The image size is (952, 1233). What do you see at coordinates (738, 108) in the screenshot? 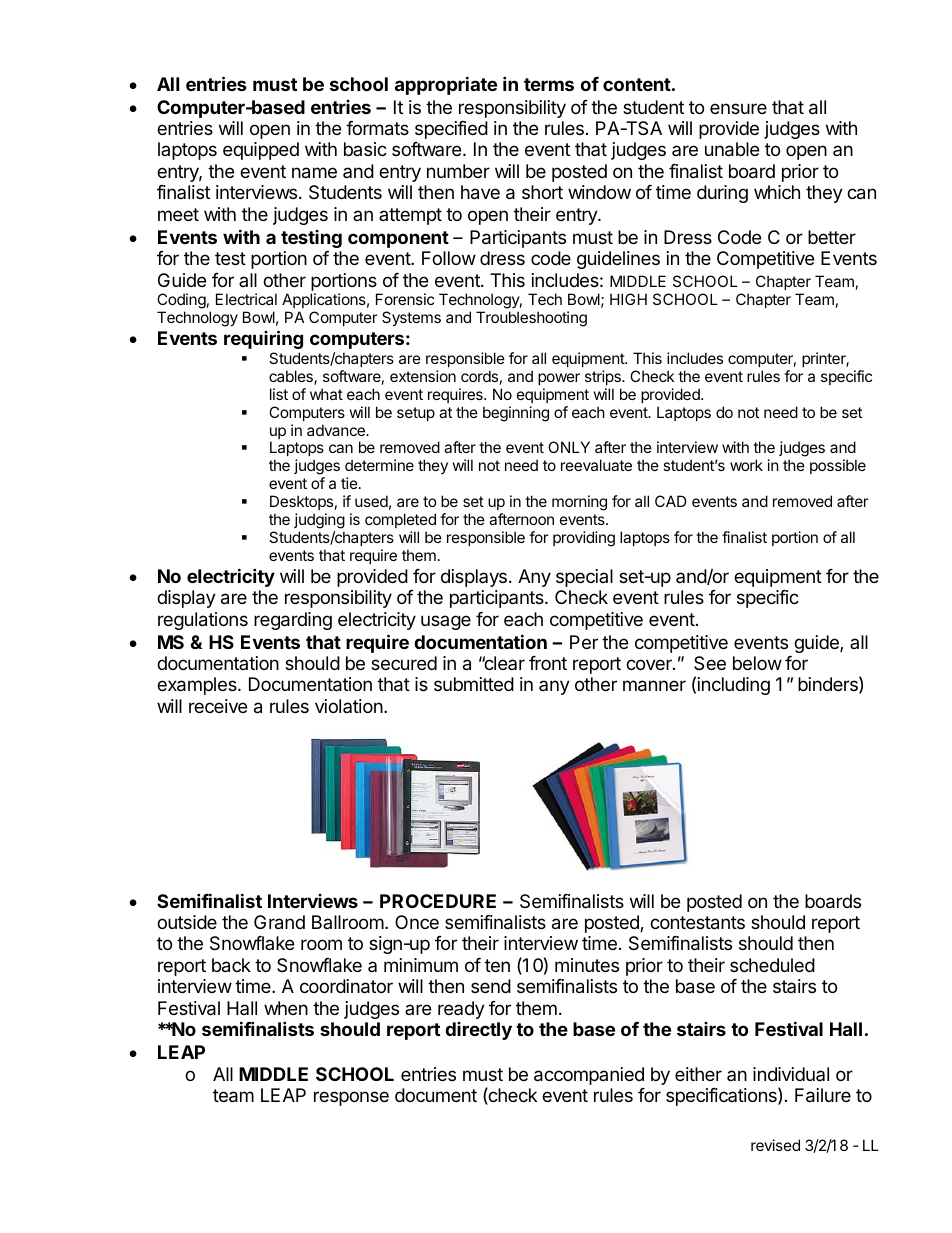
I see `ensure` at bounding box center [738, 108].
